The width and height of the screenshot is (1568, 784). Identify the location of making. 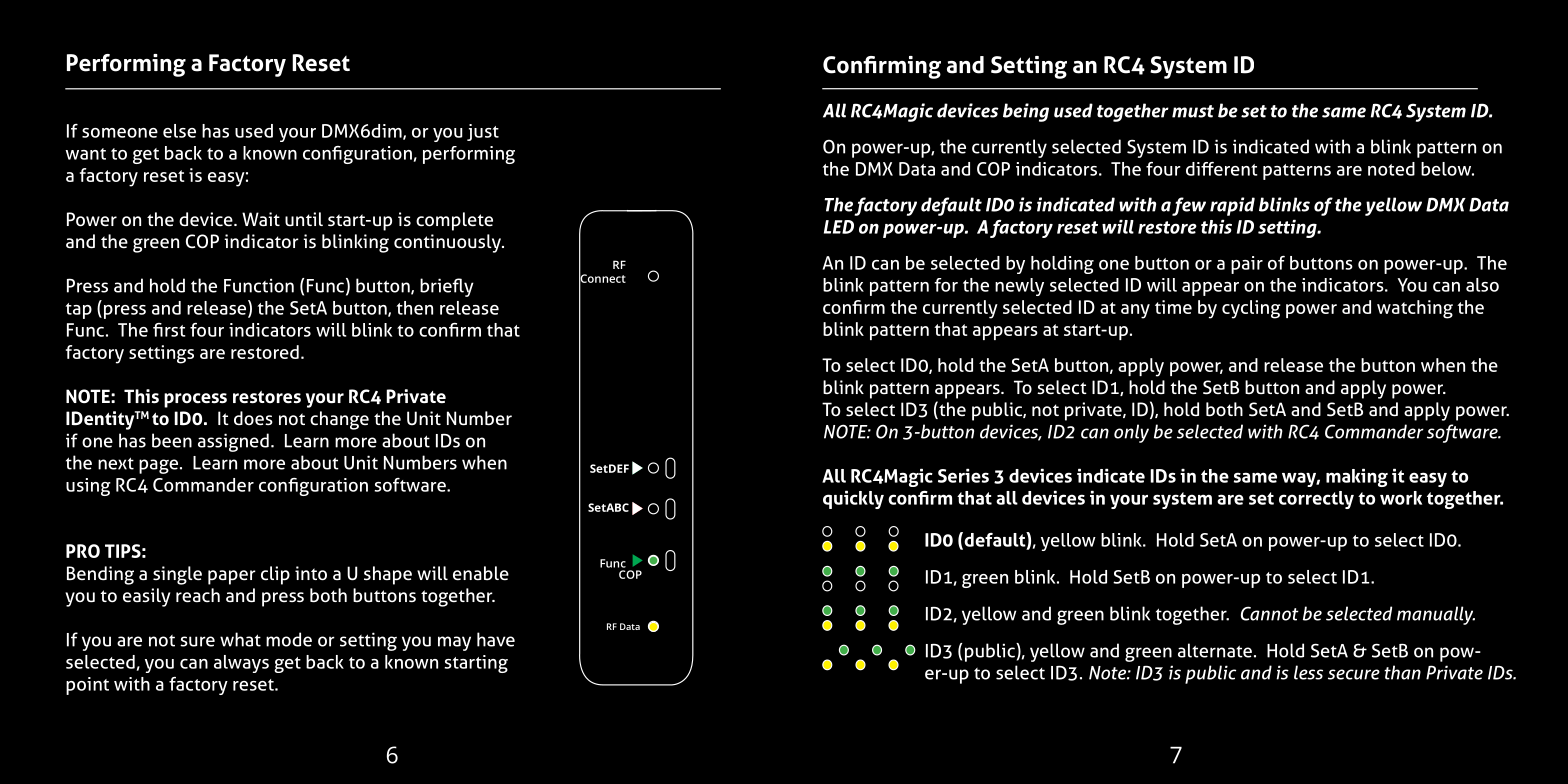
(1357, 477).
